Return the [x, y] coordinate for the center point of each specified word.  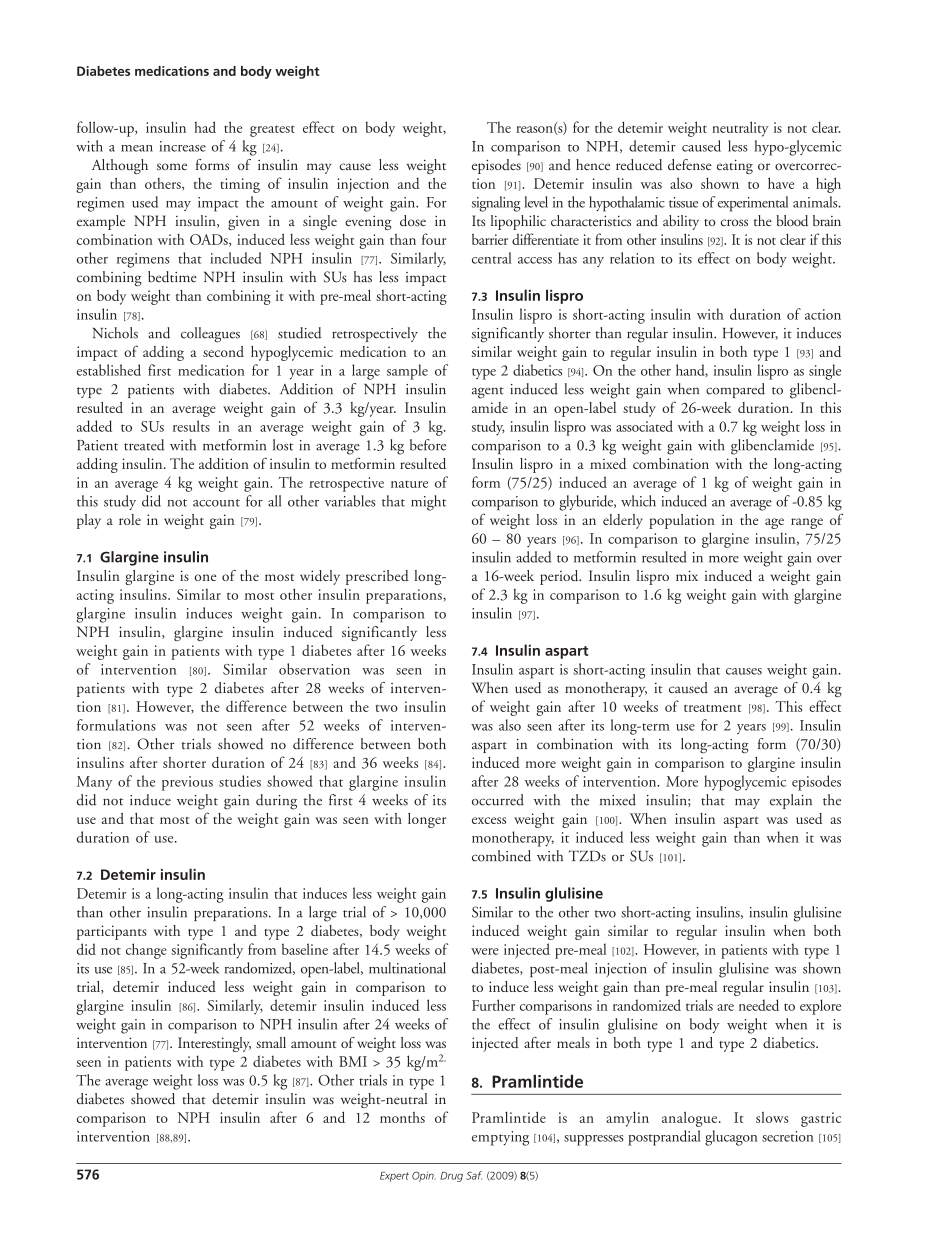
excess [489, 820]
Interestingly [214, 1044]
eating [735, 166]
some [172, 166]
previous [187, 783]
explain [791, 801]
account [216, 503]
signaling [496, 204]
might [428, 503]
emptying [500, 1138]
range [807, 523]
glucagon [731, 1138]
